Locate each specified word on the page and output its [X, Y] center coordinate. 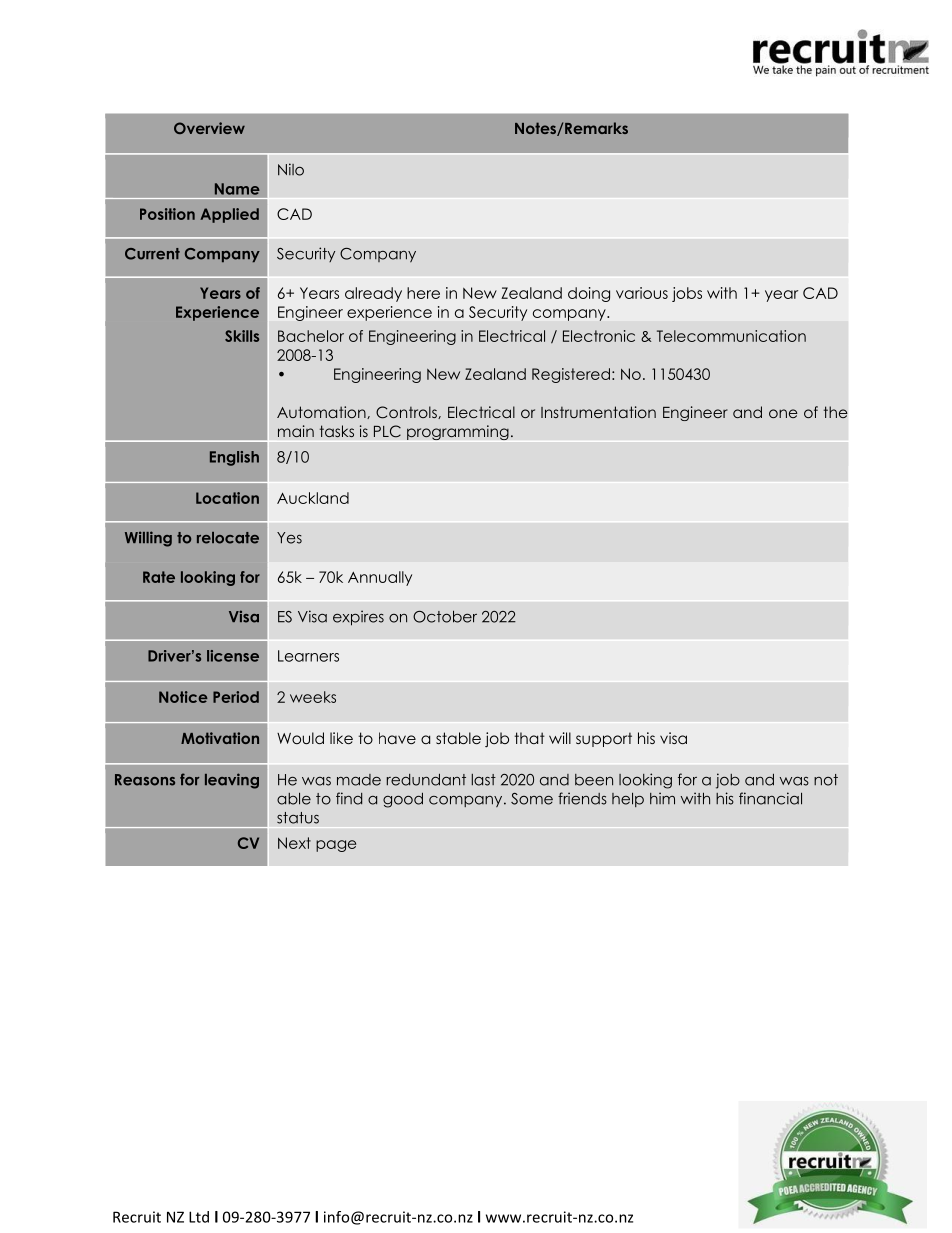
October [445, 616]
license [233, 656]
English [234, 458]
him [662, 798]
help [628, 799]
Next [294, 843]
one [783, 413]
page [336, 846]
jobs [687, 294]
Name [237, 189]
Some [532, 799]
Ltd [199, 1217]
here [423, 293]
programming [458, 432]
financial [770, 798]
